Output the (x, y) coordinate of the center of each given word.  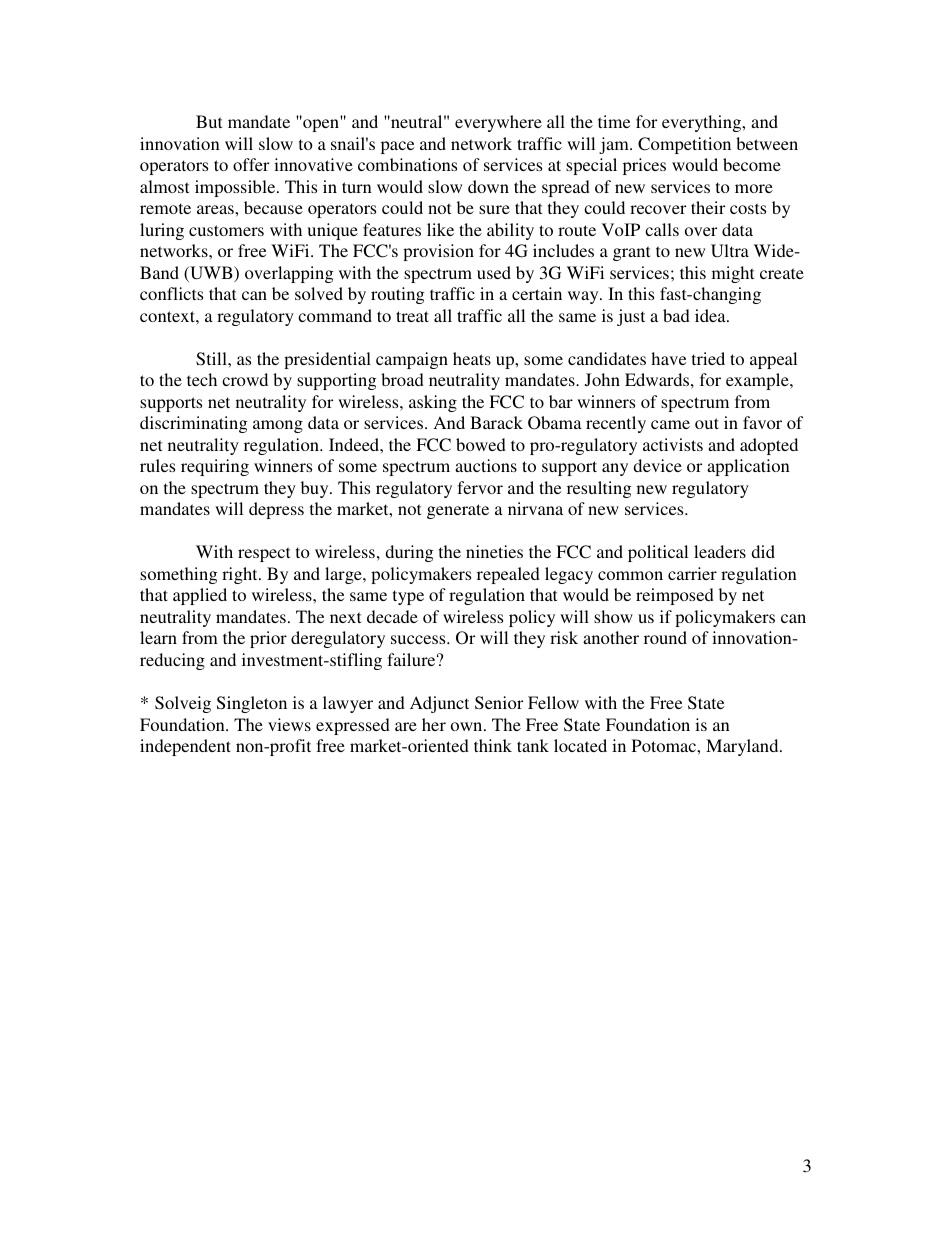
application (748, 467)
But (209, 121)
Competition (684, 145)
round (665, 637)
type (408, 597)
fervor (480, 487)
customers (226, 230)
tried (708, 358)
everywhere (498, 123)
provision (438, 252)
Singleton (252, 704)
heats (472, 358)
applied (200, 596)
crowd (245, 379)
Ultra (730, 251)
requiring (215, 467)
